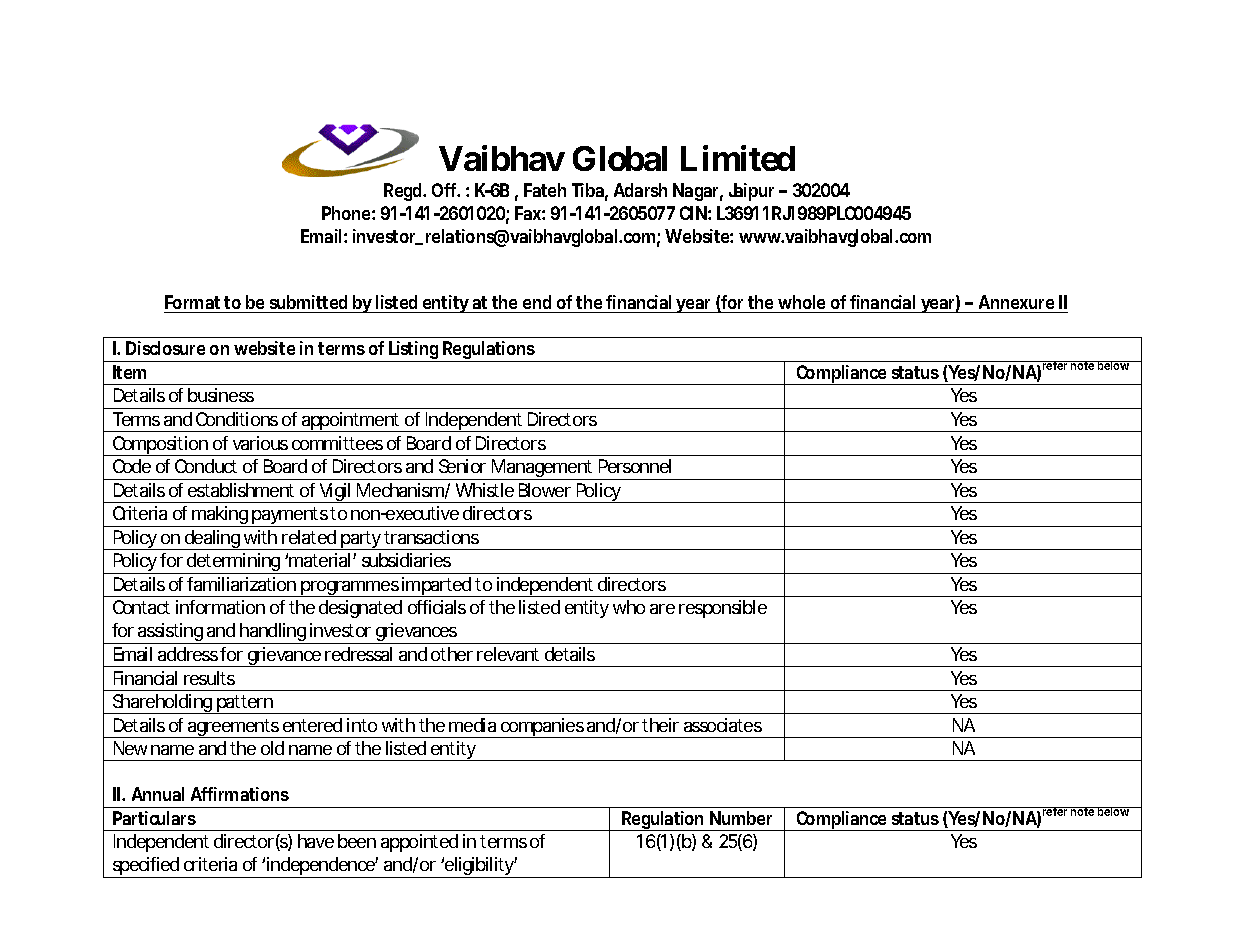 The width and height of the screenshot is (1233, 952). I want to click on associates, so click(723, 725).
